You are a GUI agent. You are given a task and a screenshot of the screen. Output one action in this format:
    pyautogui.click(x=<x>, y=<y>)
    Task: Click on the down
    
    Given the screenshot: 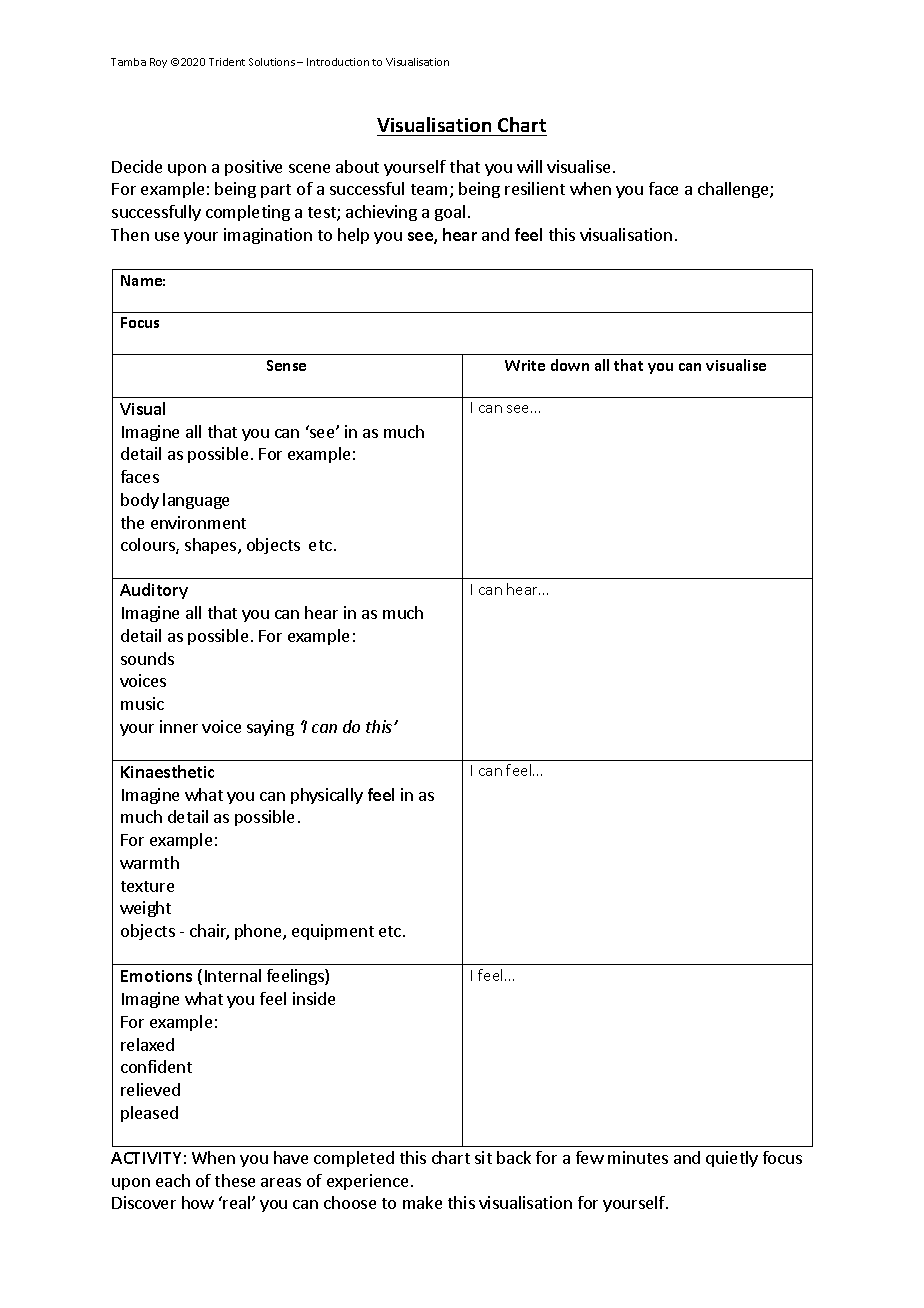 What is the action you would take?
    pyautogui.click(x=570, y=365)
